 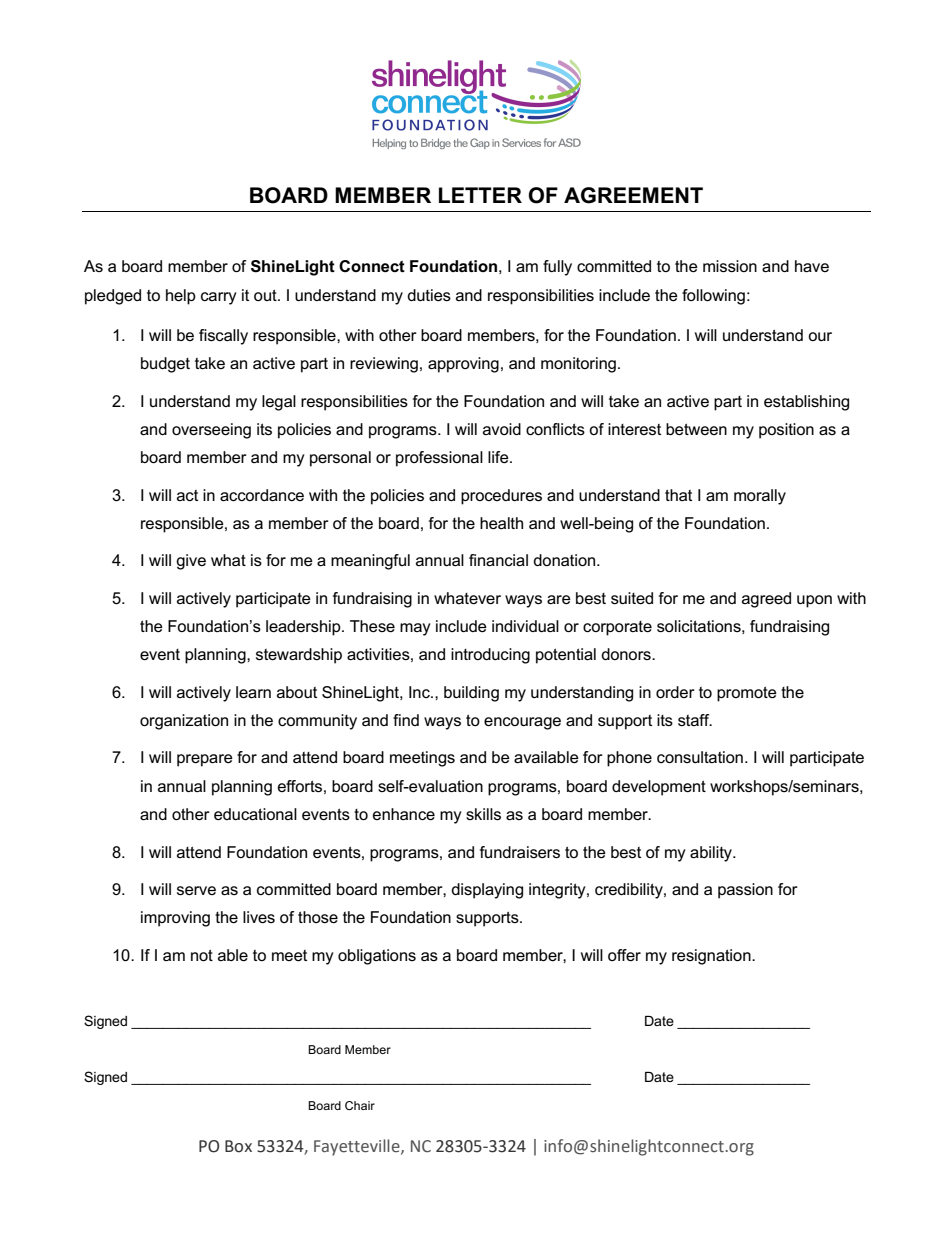 I want to click on resignation, so click(x=712, y=957).
